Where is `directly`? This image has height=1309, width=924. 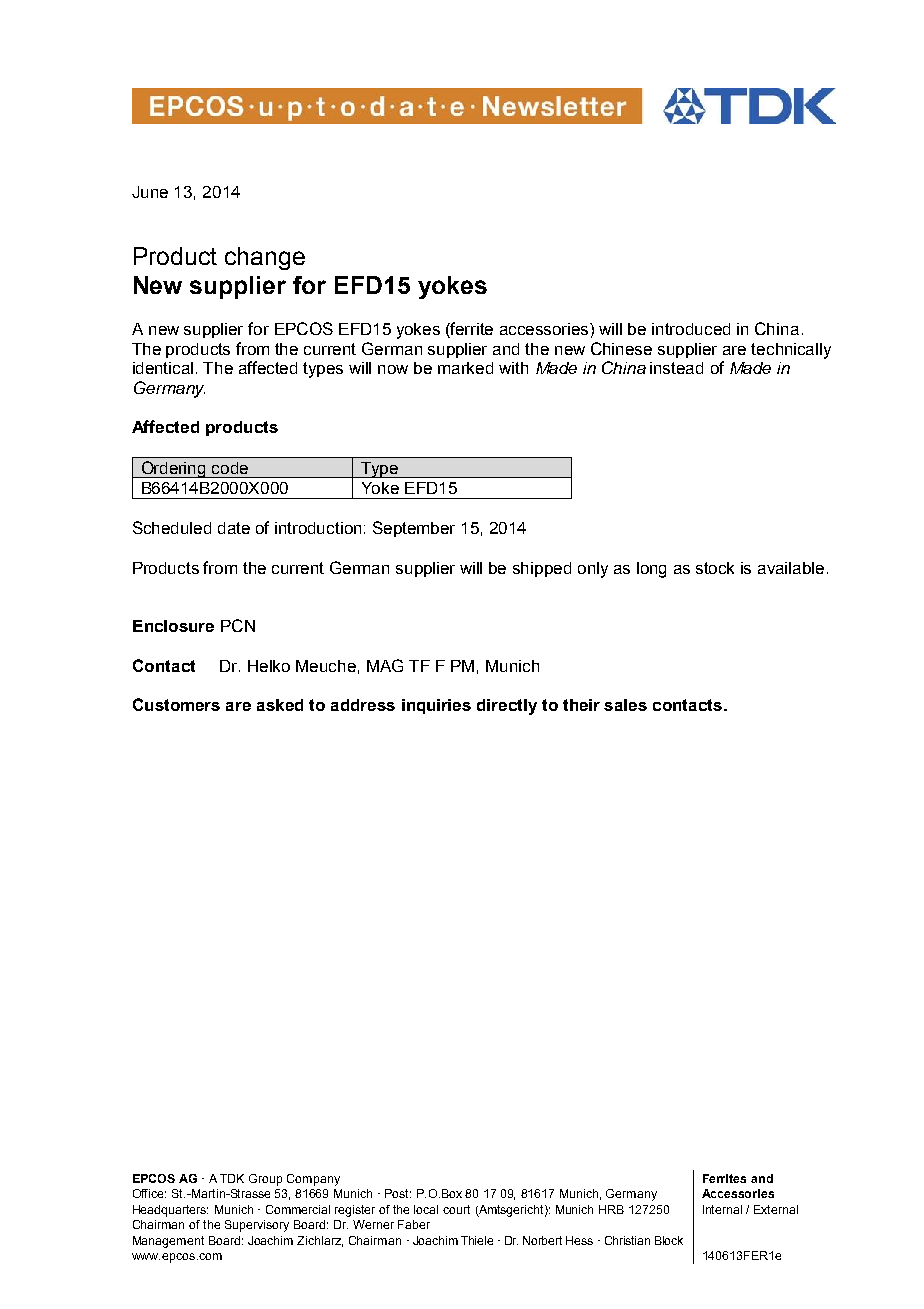
directly is located at coordinates (507, 707).
